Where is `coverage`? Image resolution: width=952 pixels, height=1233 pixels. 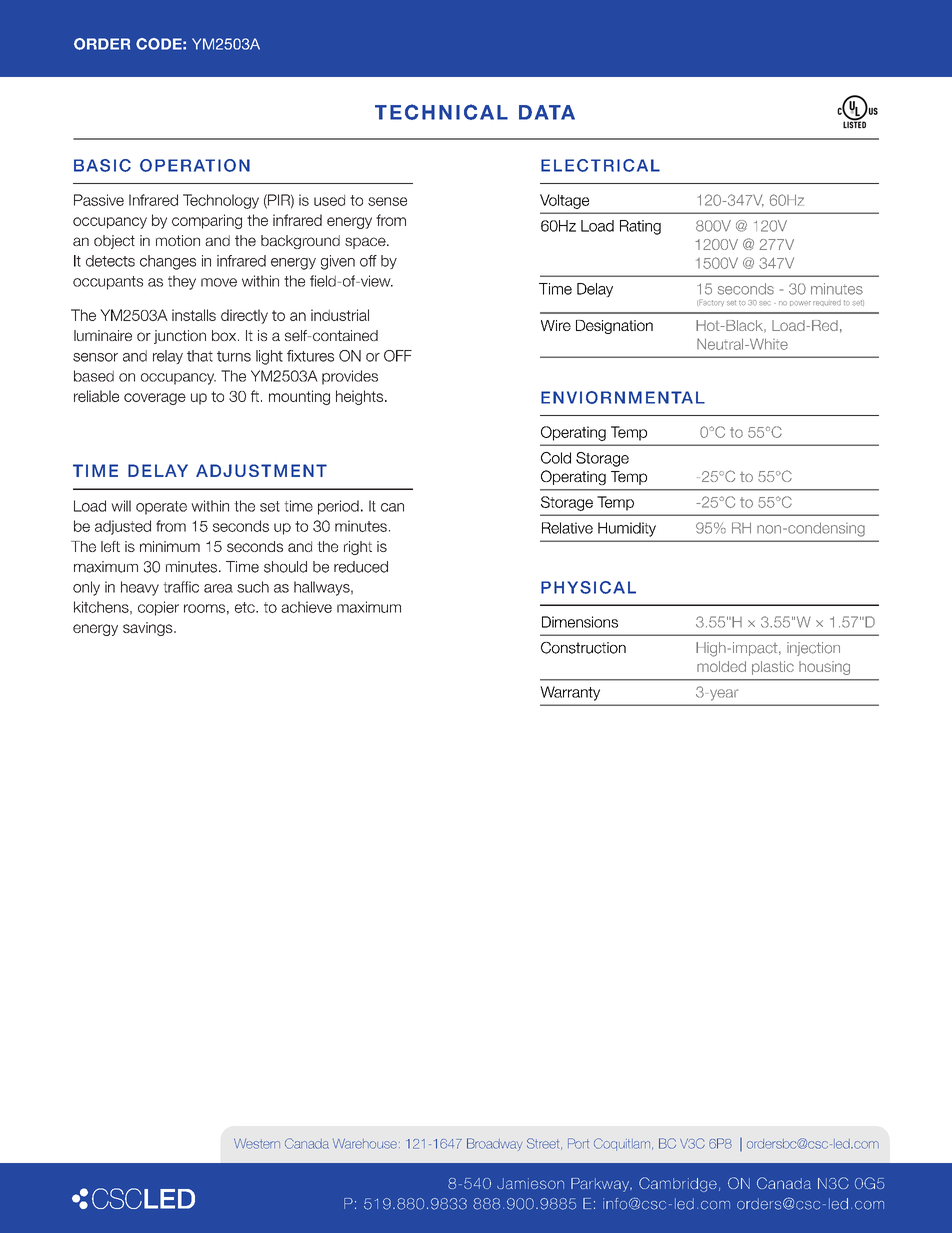
coverage is located at coordinates (155, 399).
